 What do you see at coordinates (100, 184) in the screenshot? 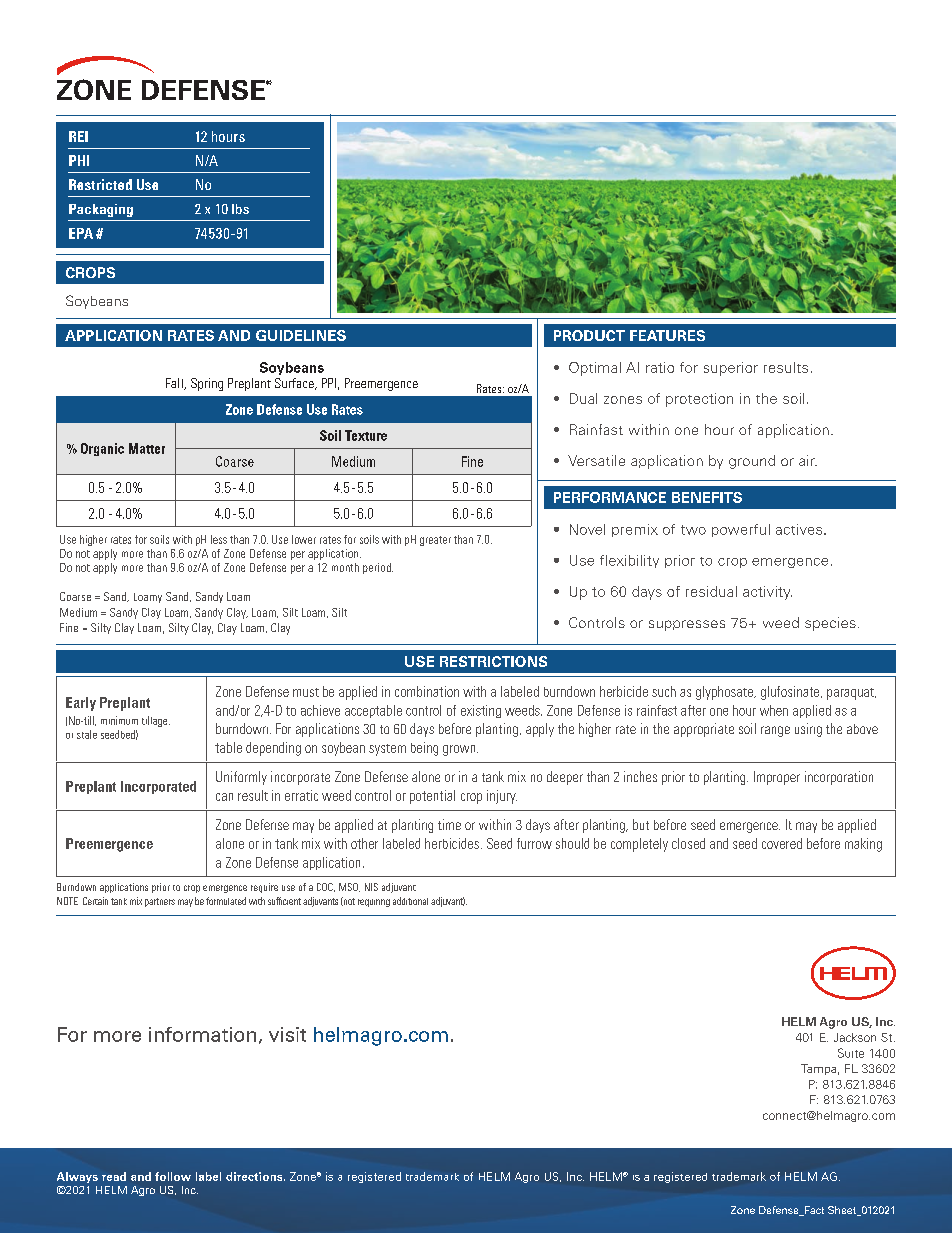
I see `Restricted` at bounding box center [100, 184].
